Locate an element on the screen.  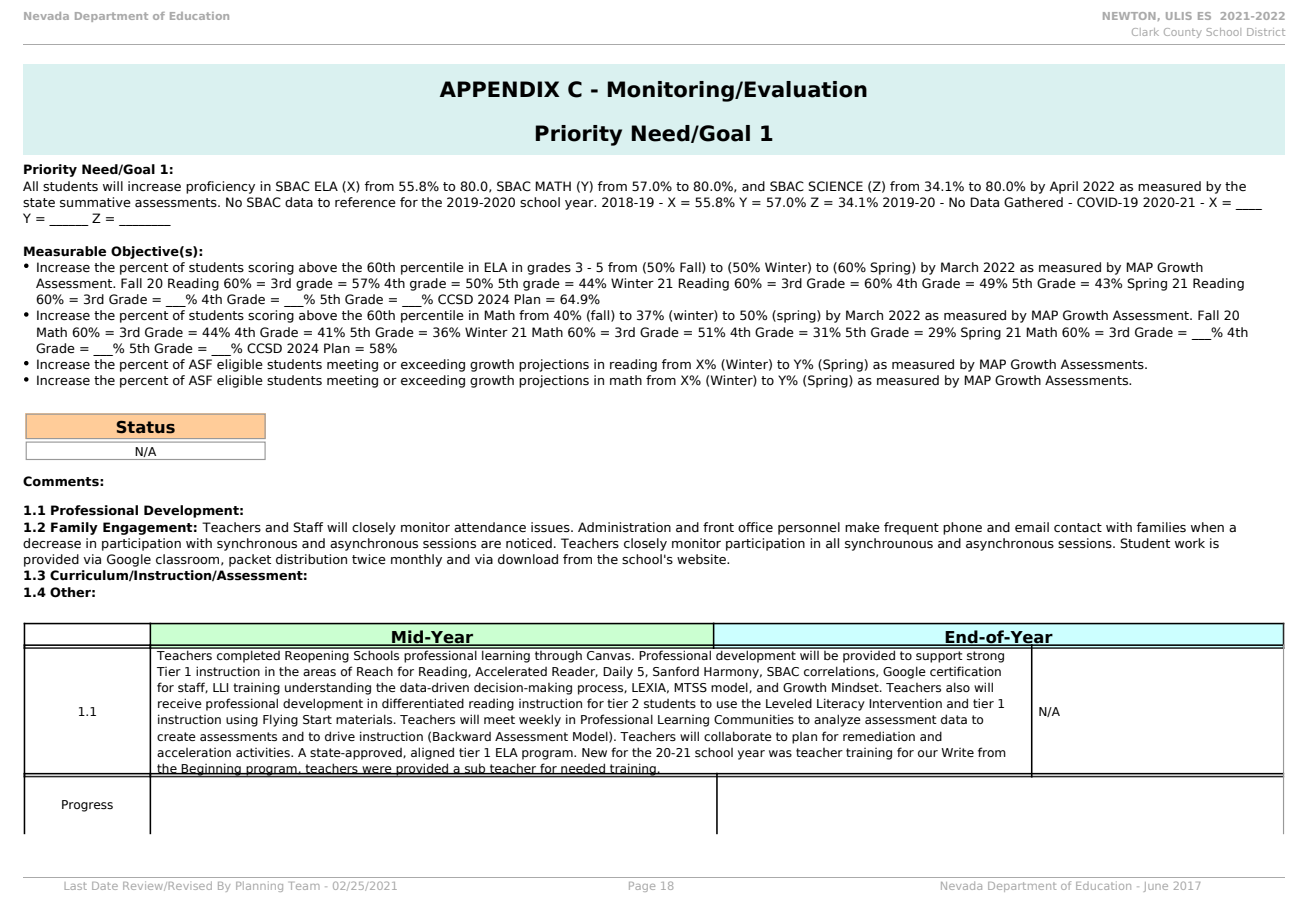
Clark is located at coordinates (1145, 32).
